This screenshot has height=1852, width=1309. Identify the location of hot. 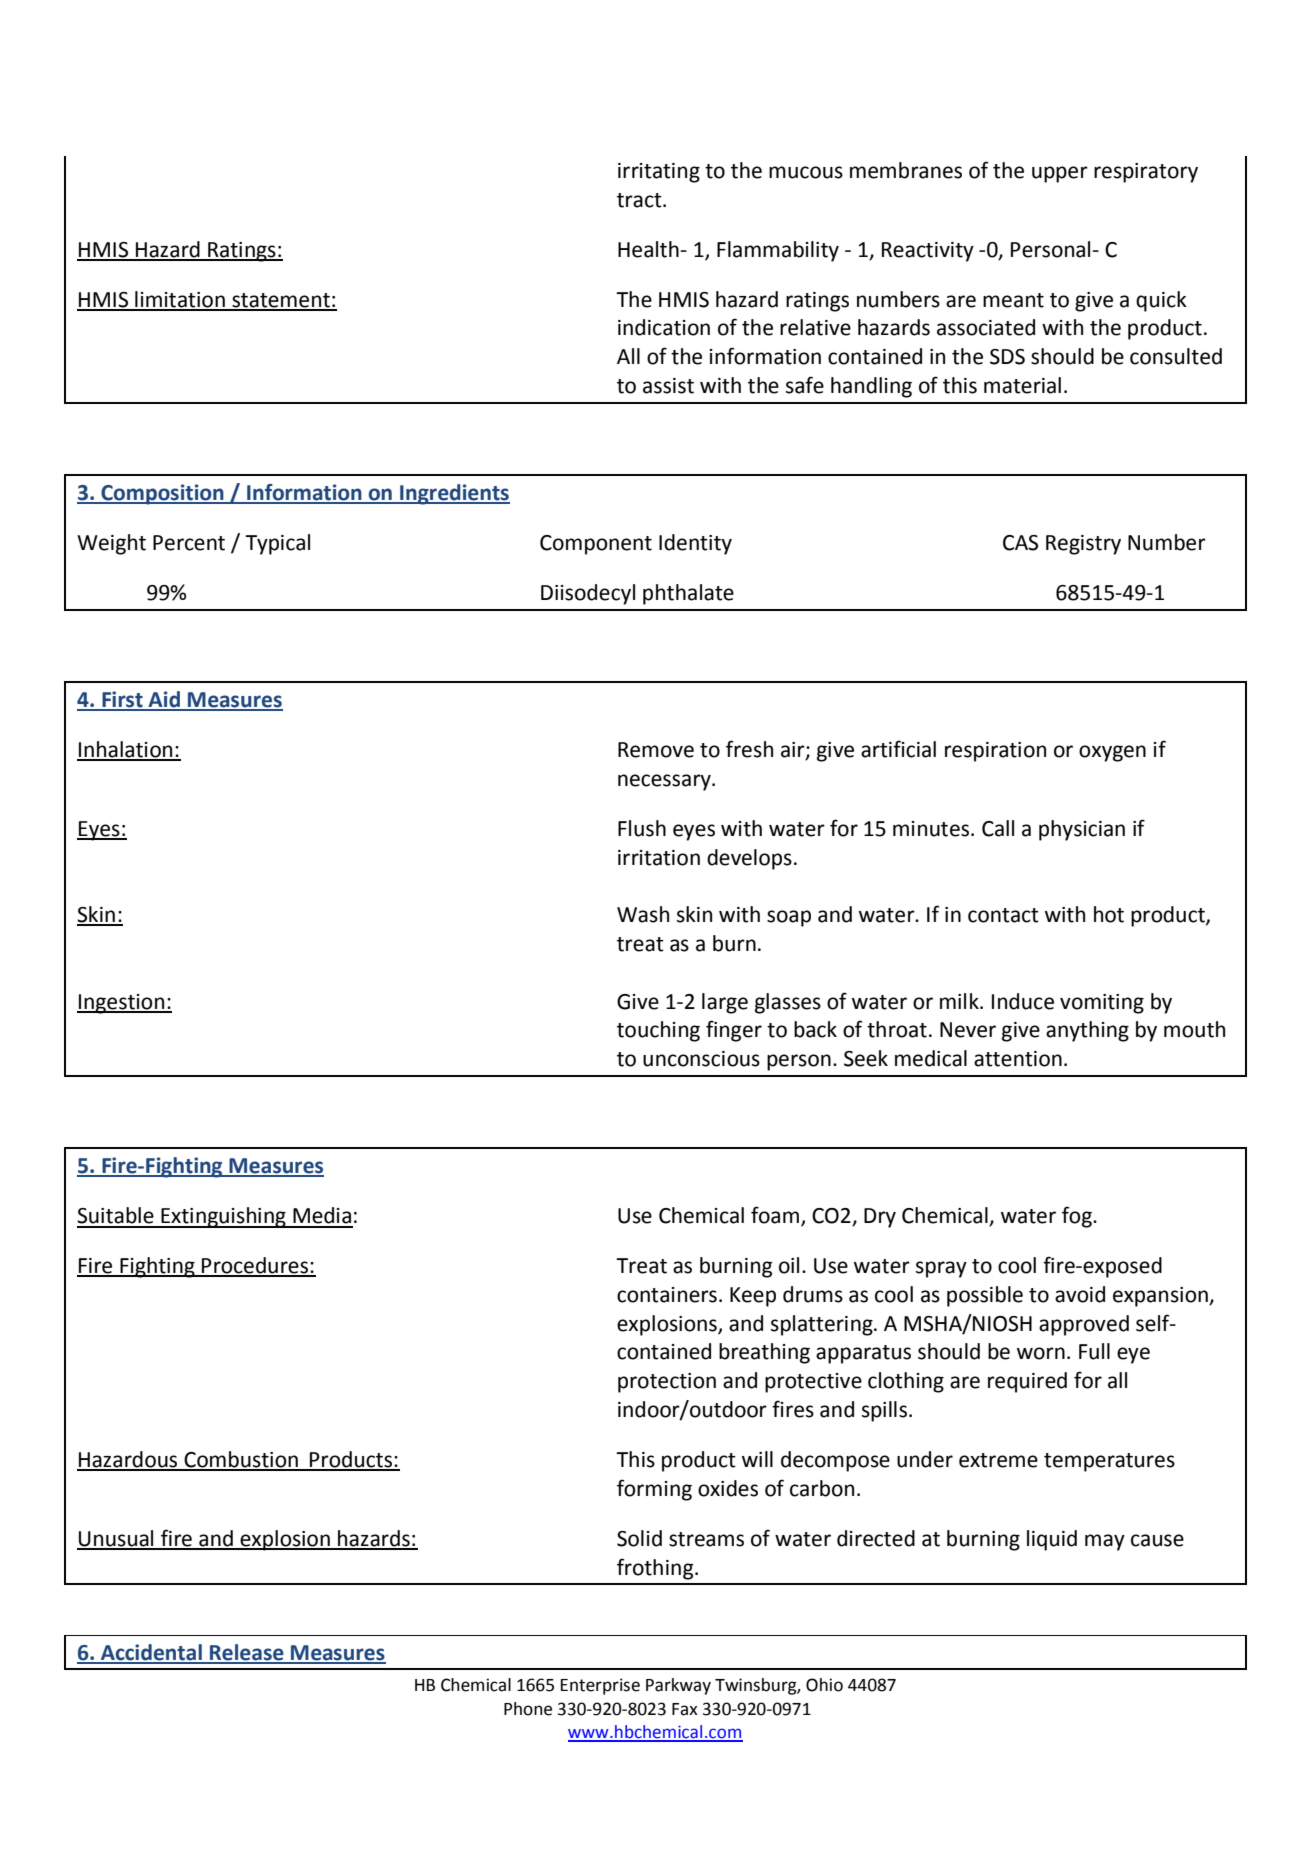
(1109, 914).
